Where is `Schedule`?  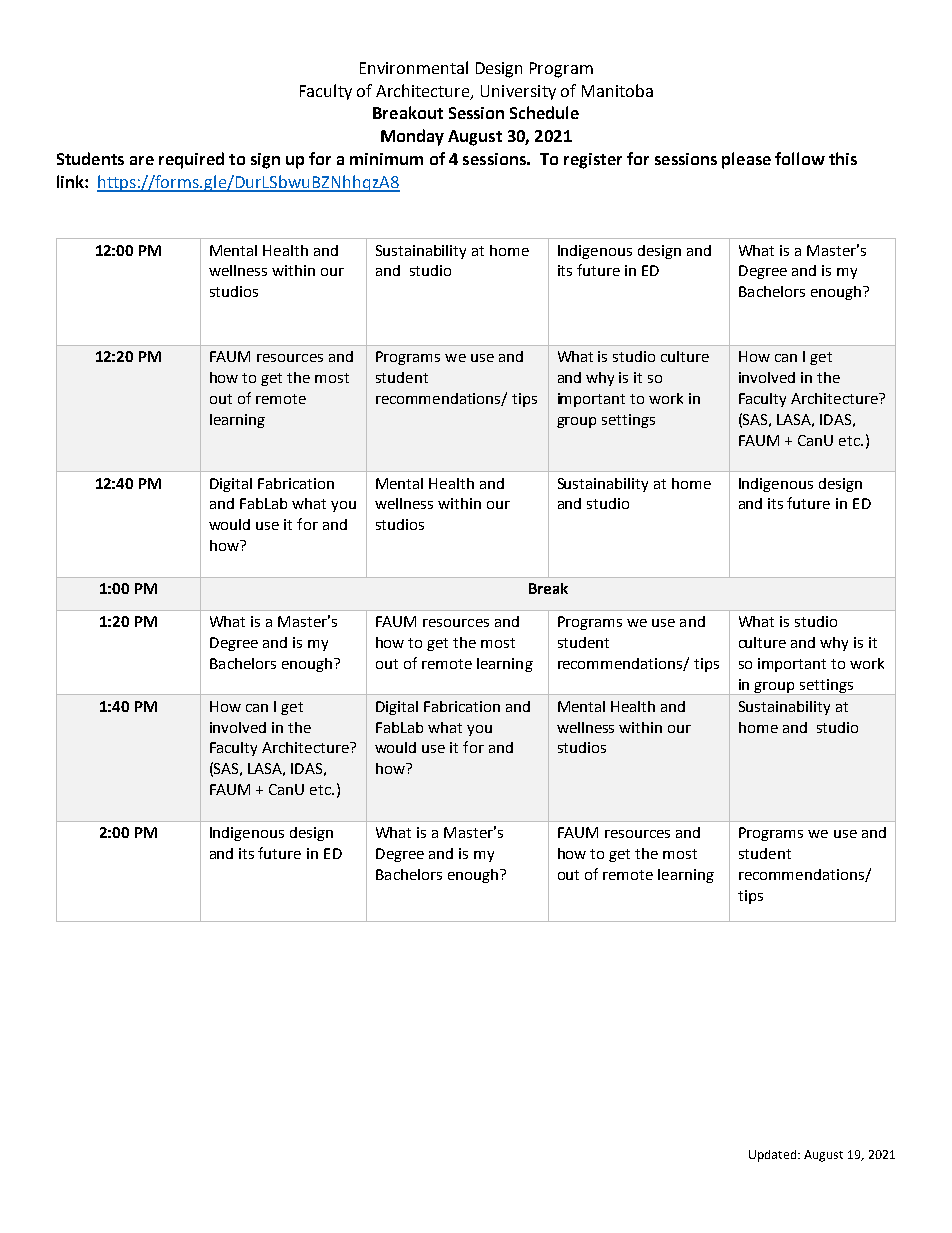
Schedule is located at coordinates (544, 112).
